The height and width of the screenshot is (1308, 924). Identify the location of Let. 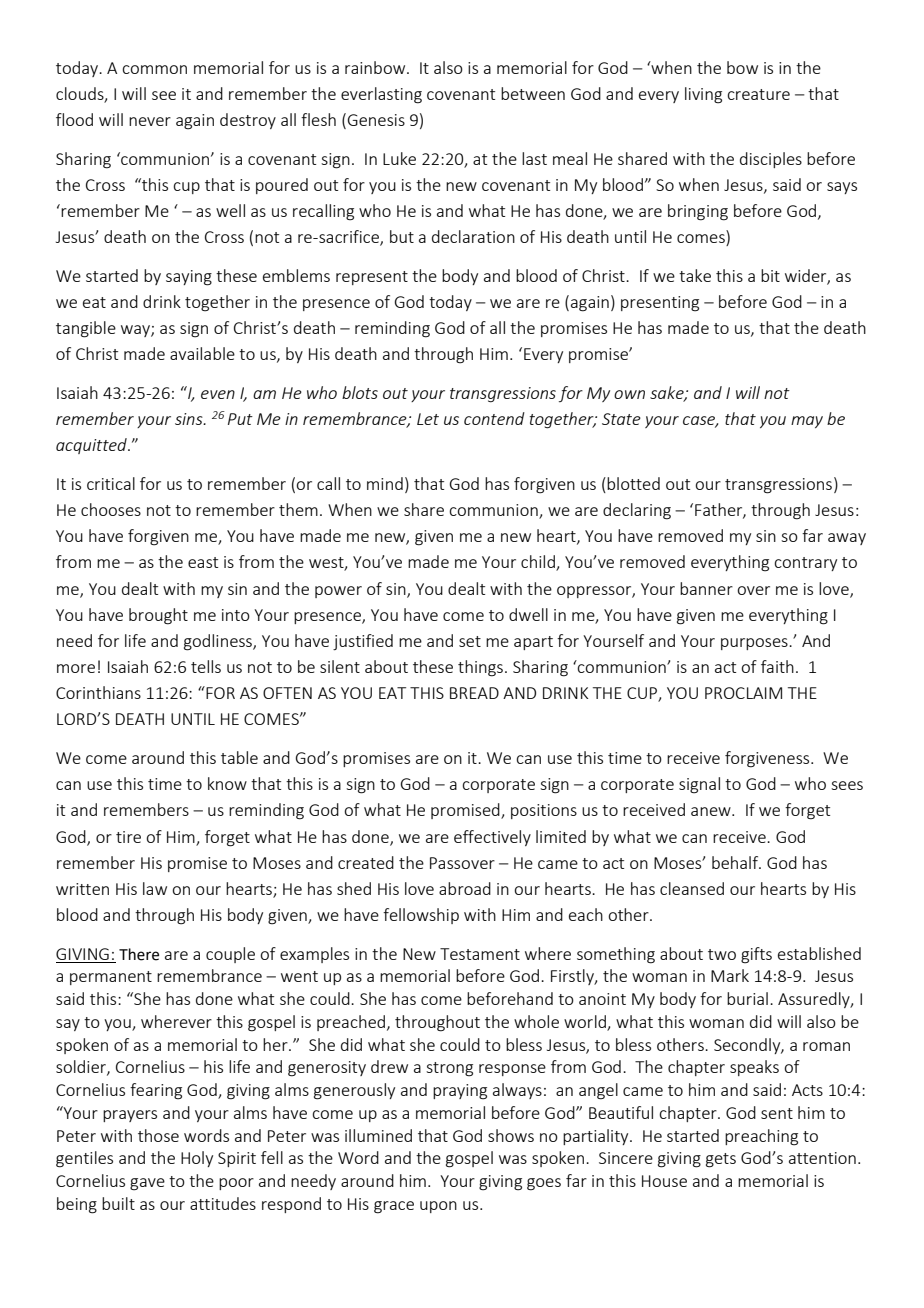
(428, 419).
